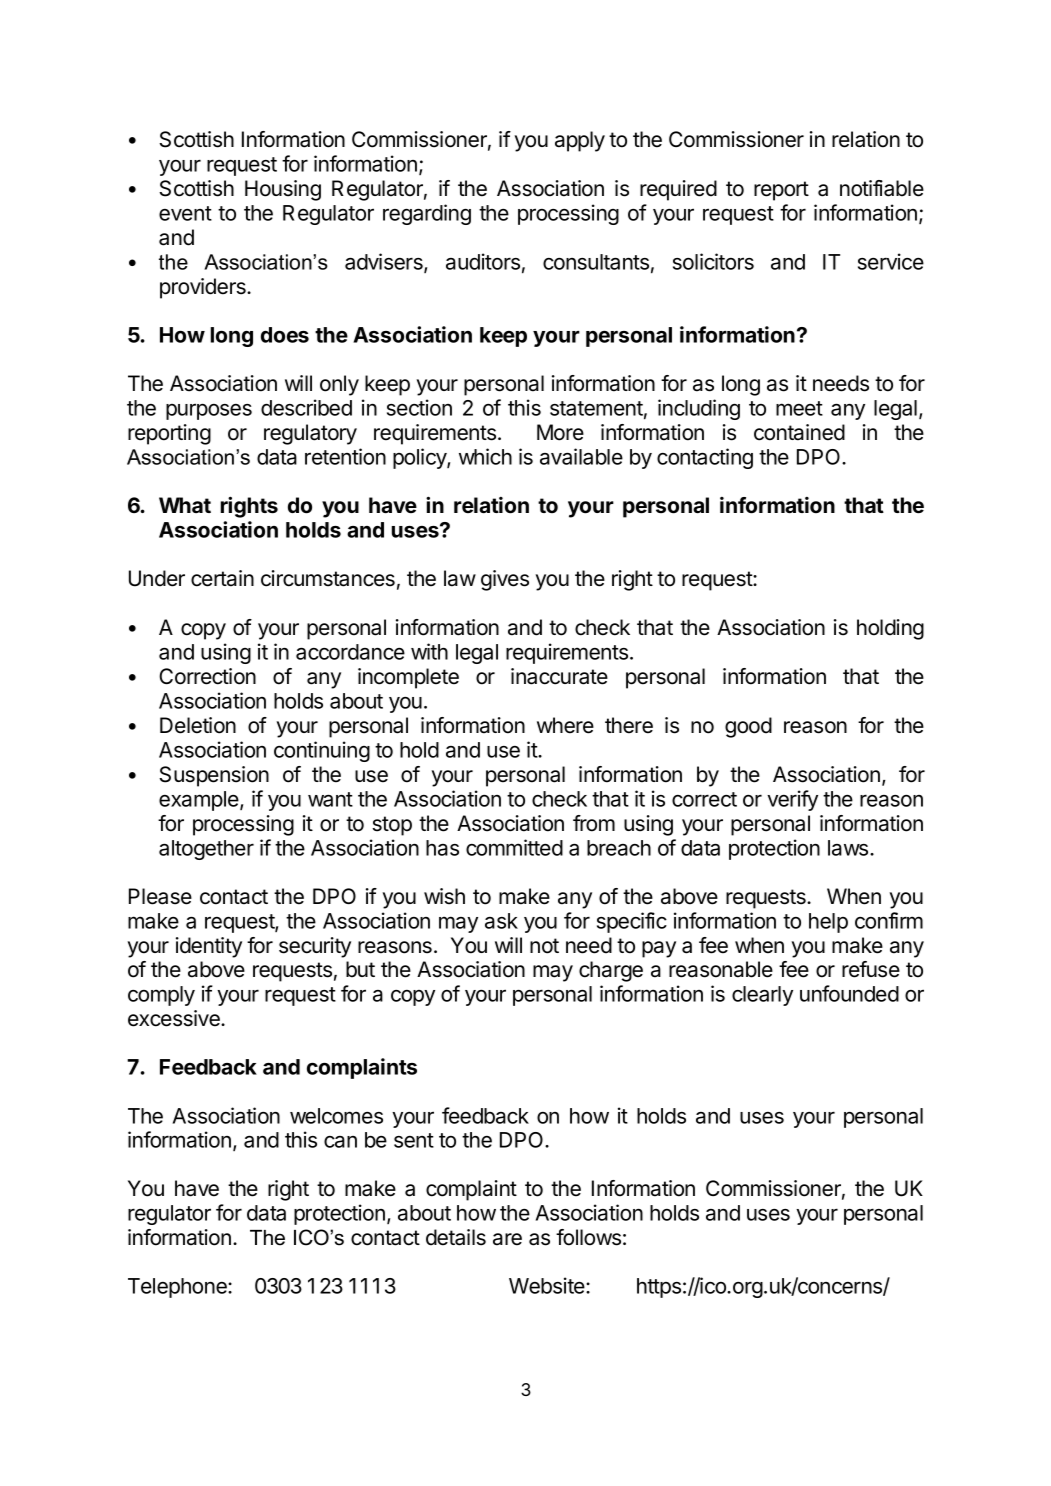 The image size is (1051, 1486). What do you see at coordinates (501, 921) in the screenshot?
I see `ask` at bounding box center [501, 921].
